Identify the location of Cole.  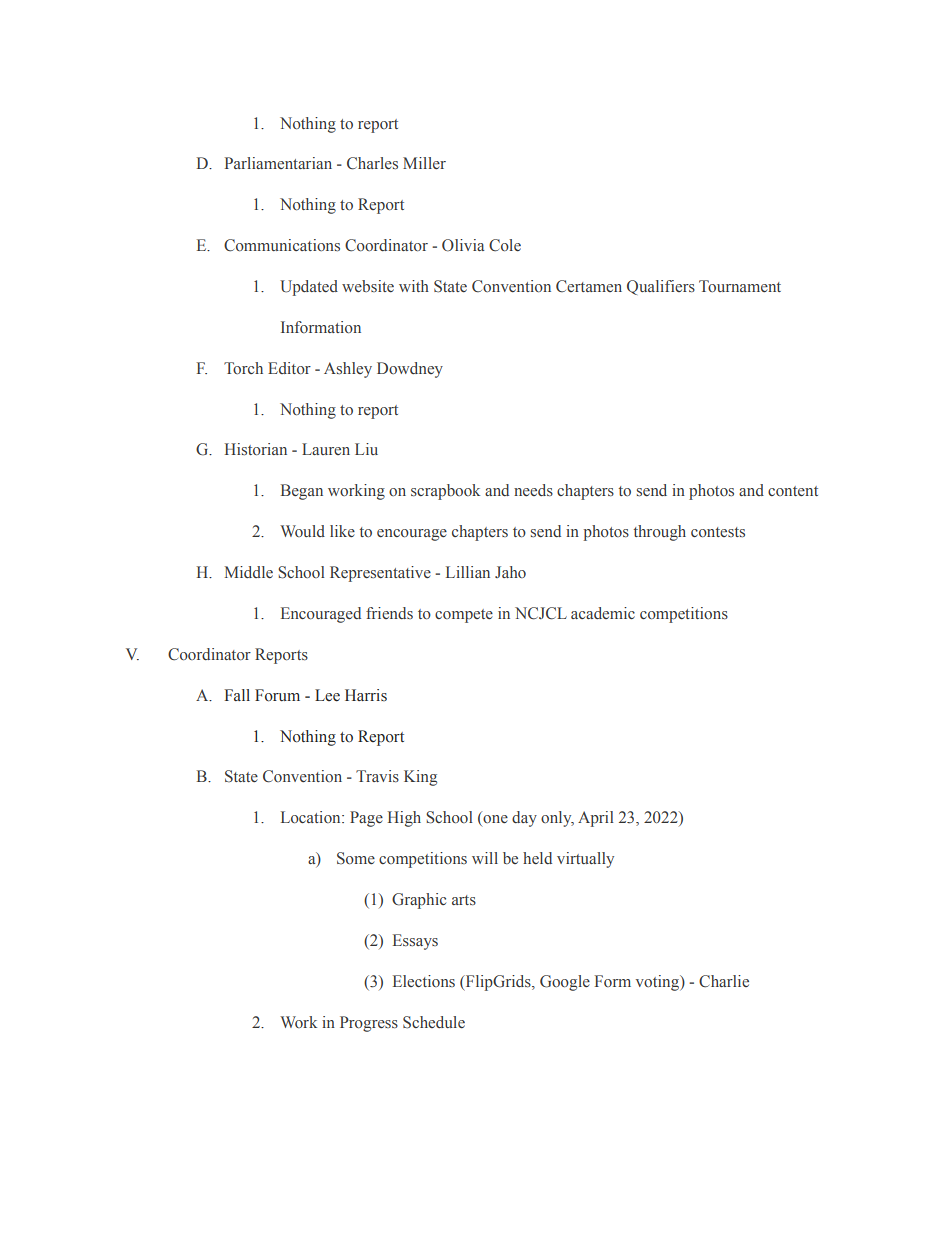
(505, 245).
